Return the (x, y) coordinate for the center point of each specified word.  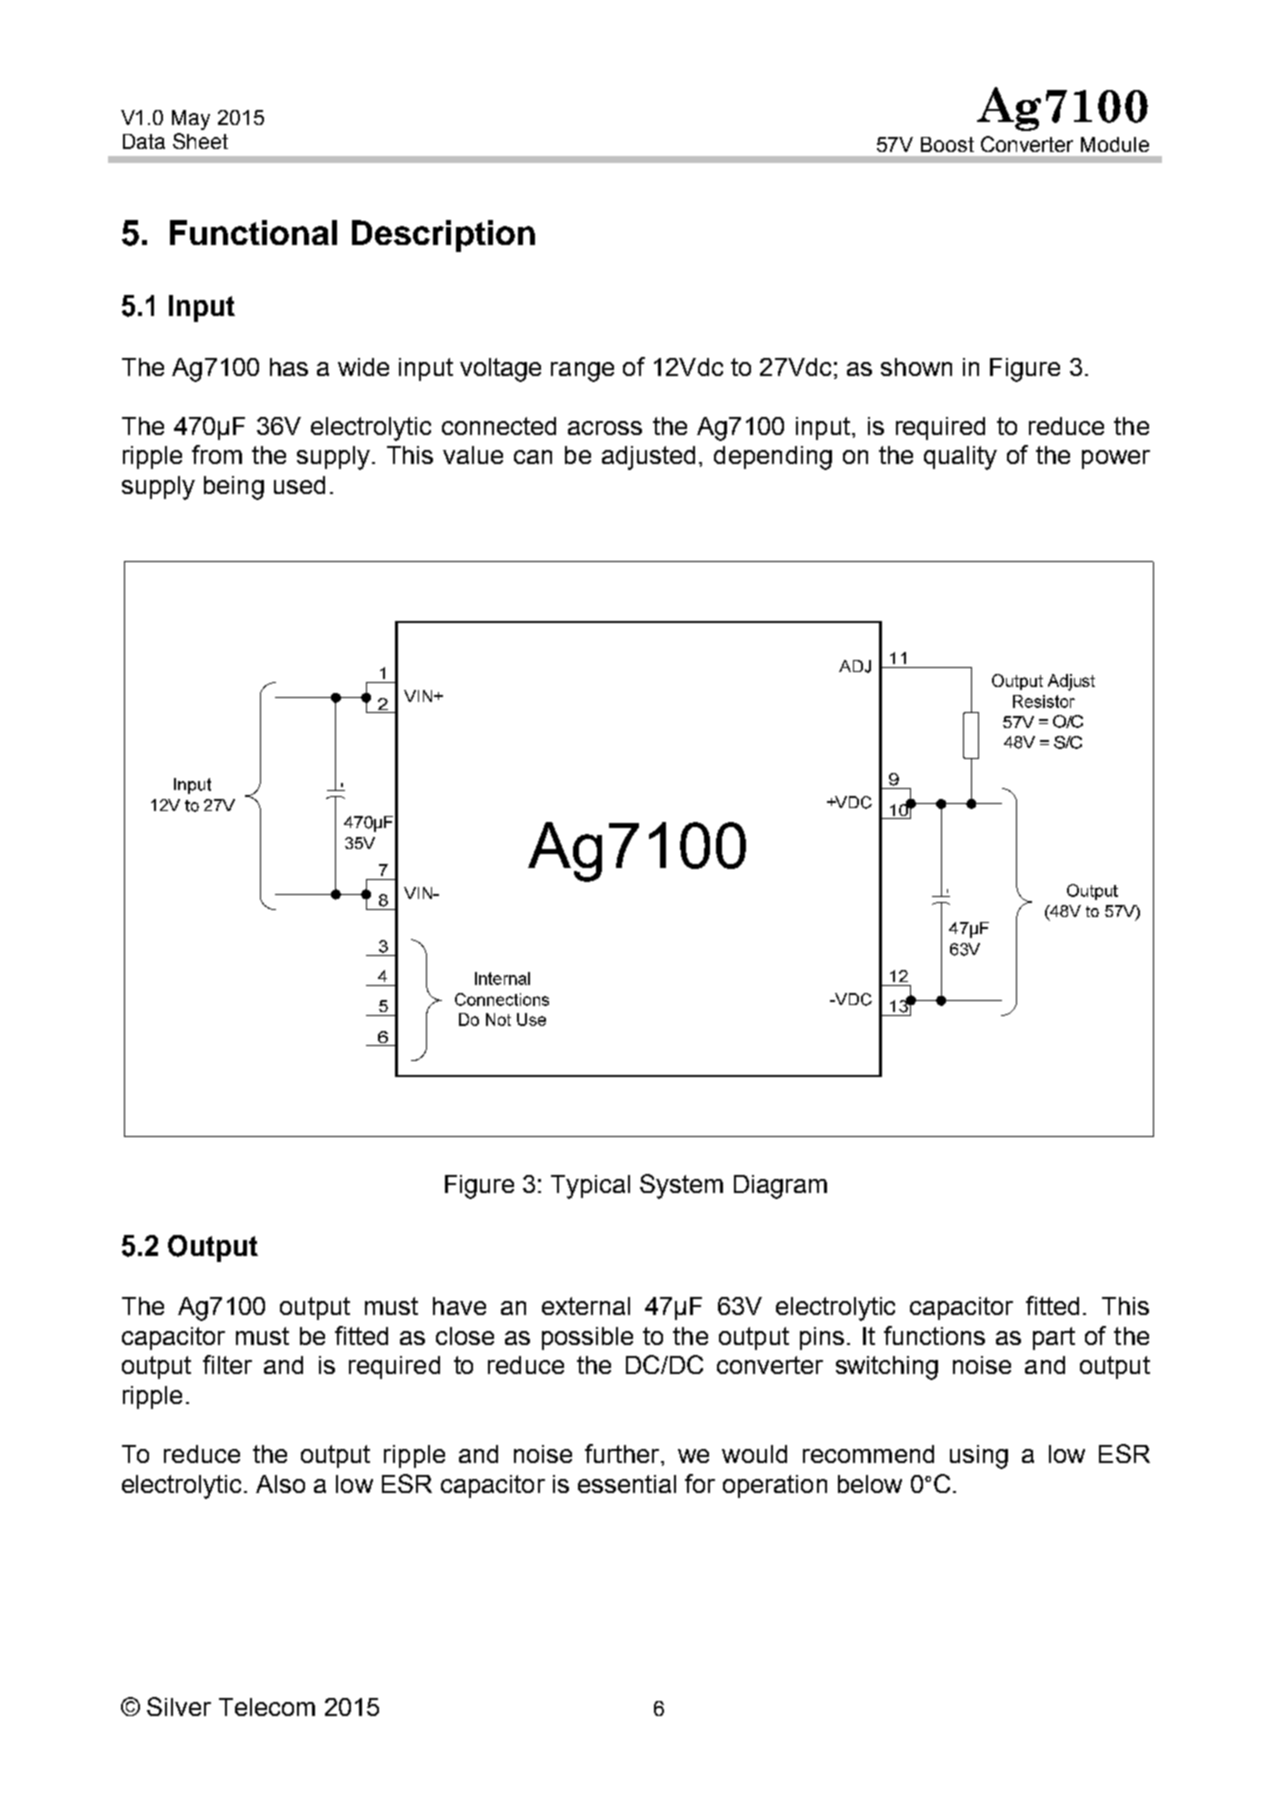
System (681, 1186)
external (586, 1306)
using (979, 1457)
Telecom (267, 1707)
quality (960, 458)
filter (227, 1364)
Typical (590, 1187)
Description (443, 236)
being (234, 488)
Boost (947, 144)
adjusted (648, 458)
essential (627, 1484)
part (1054, 1338)
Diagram (780, 1187)
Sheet (200, 141)
